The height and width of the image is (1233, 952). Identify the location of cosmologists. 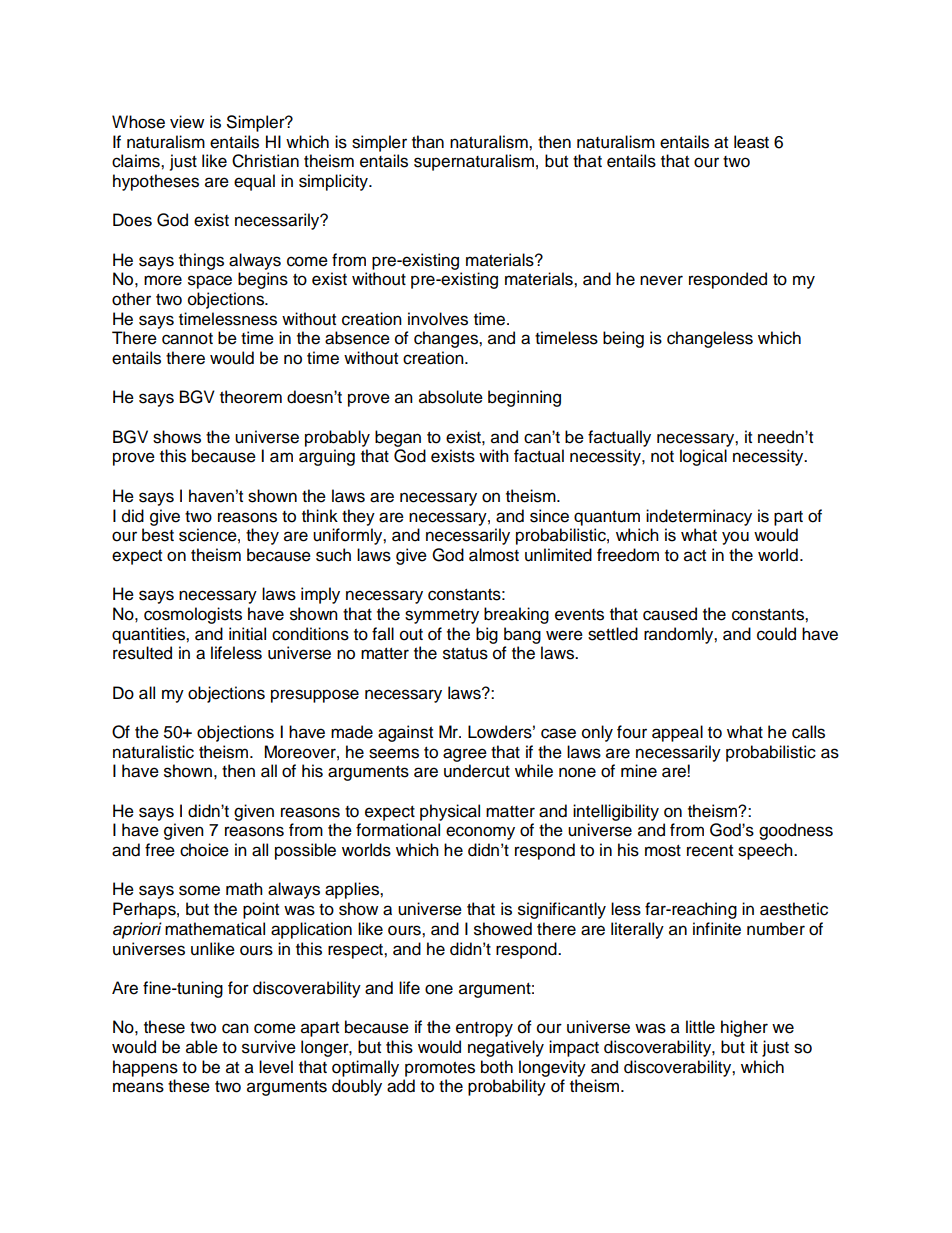
(193, 615).
